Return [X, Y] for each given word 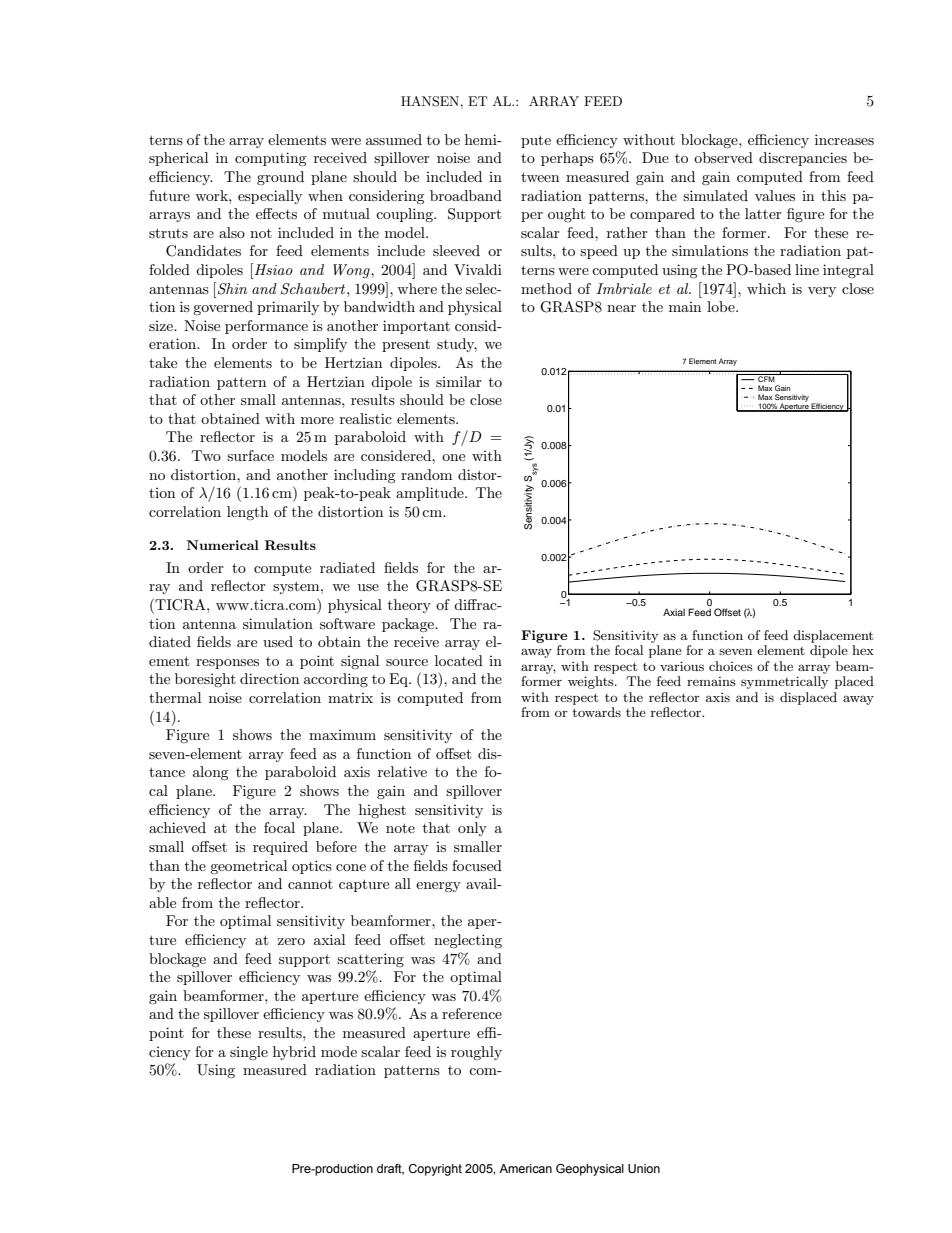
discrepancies [803, 159]
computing [271, 159]
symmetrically [784, 682]
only [472, 829]
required [280, 848]
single [249, 1053]
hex [863, 650]
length [247, 513]
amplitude [431, 494]
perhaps [567, 159]
